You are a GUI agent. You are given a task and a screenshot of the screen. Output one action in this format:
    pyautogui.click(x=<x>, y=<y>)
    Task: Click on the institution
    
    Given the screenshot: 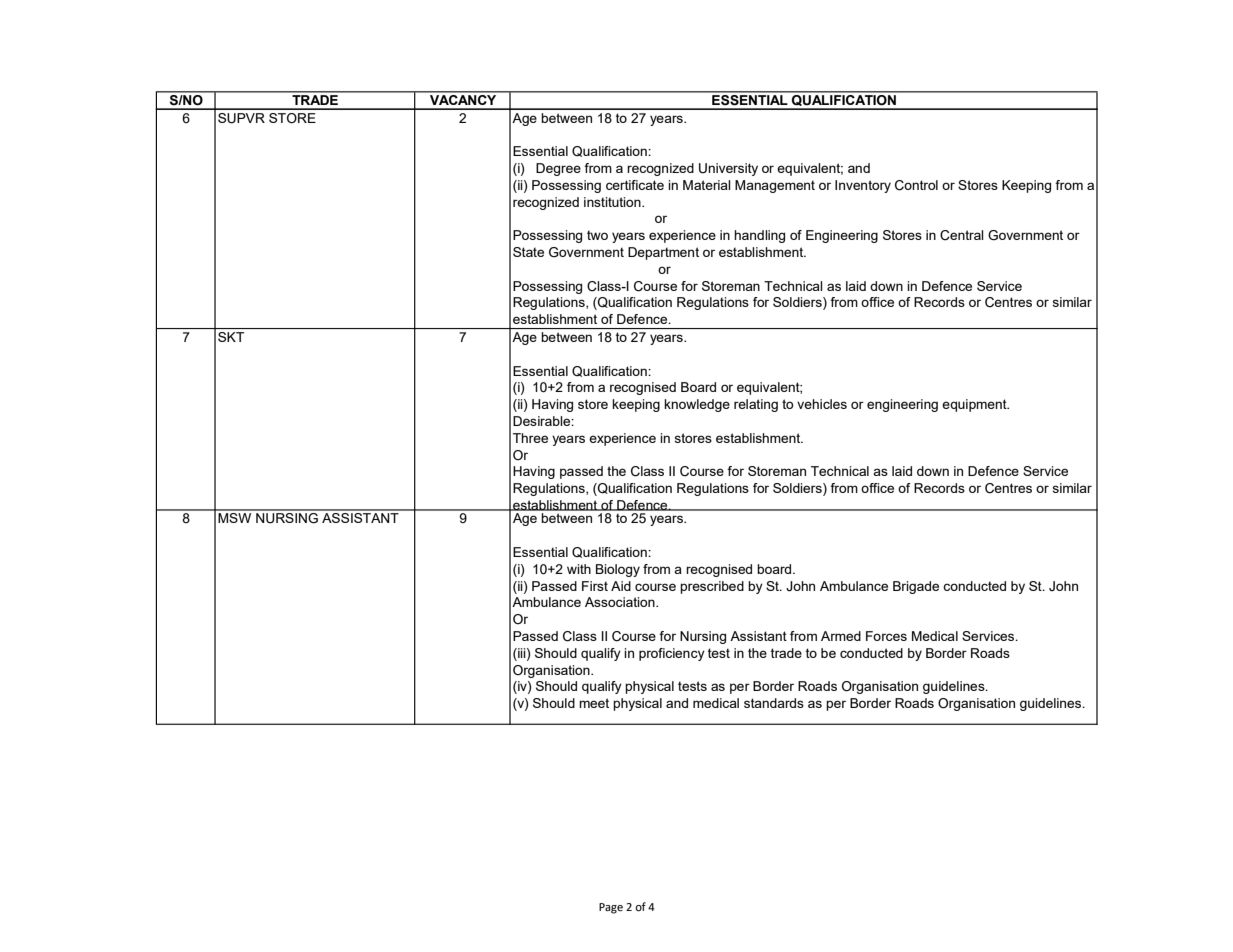 What is the action you would take?
    pyautogui.click(x=613, y=202)
